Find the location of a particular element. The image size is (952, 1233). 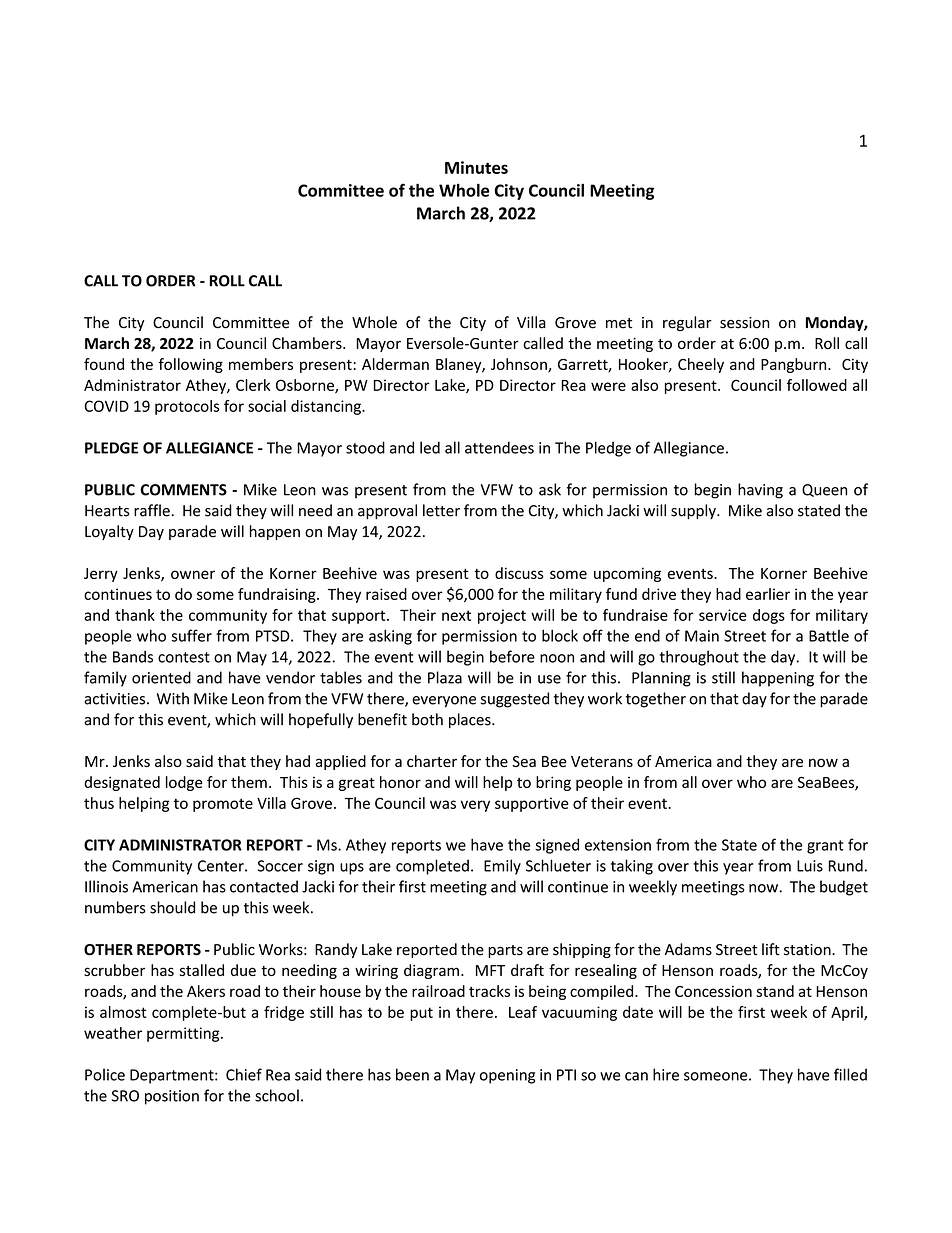

position is located at coordinates (172, 1097).
